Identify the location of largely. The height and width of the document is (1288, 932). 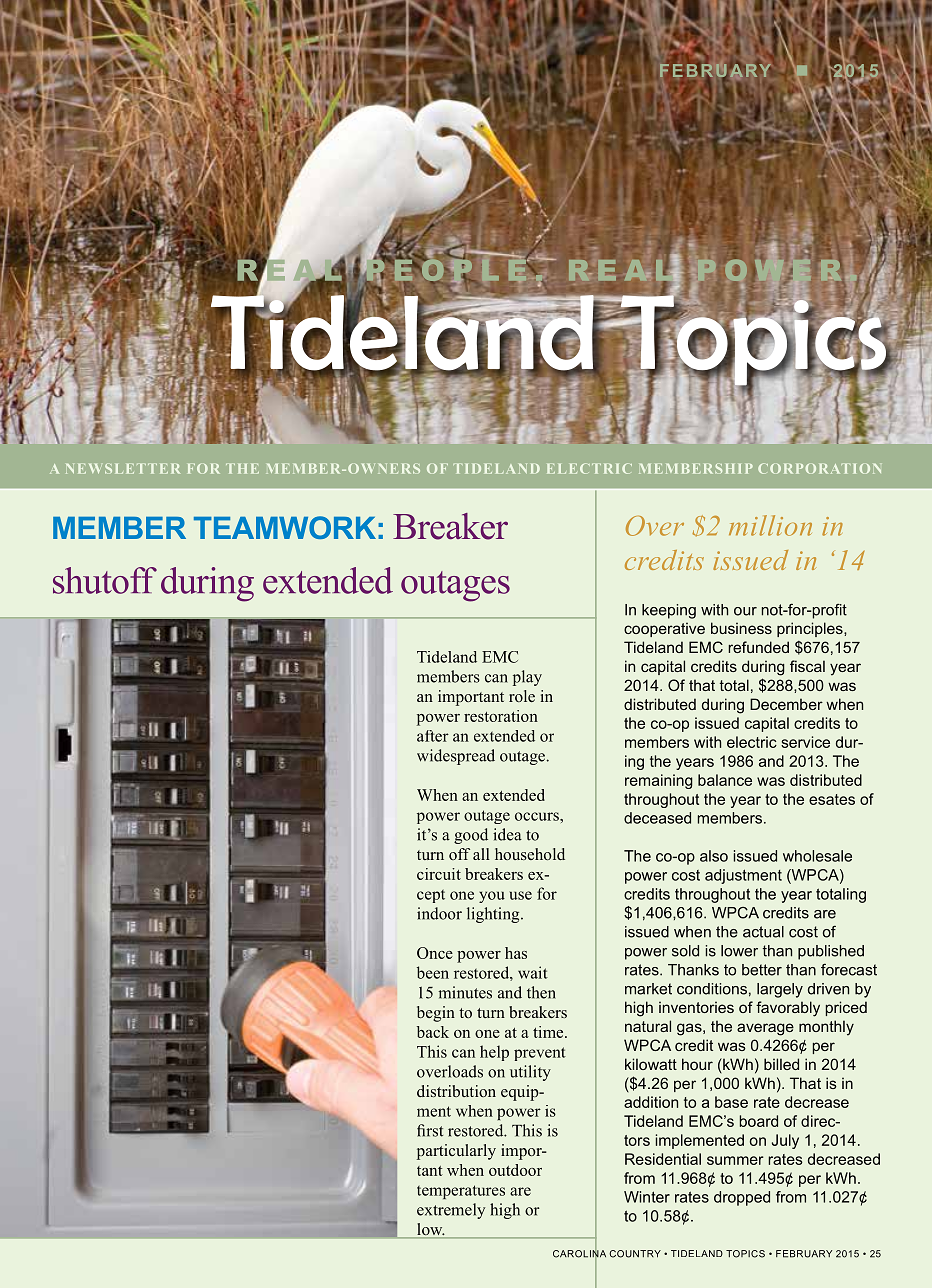
(780, 990).
